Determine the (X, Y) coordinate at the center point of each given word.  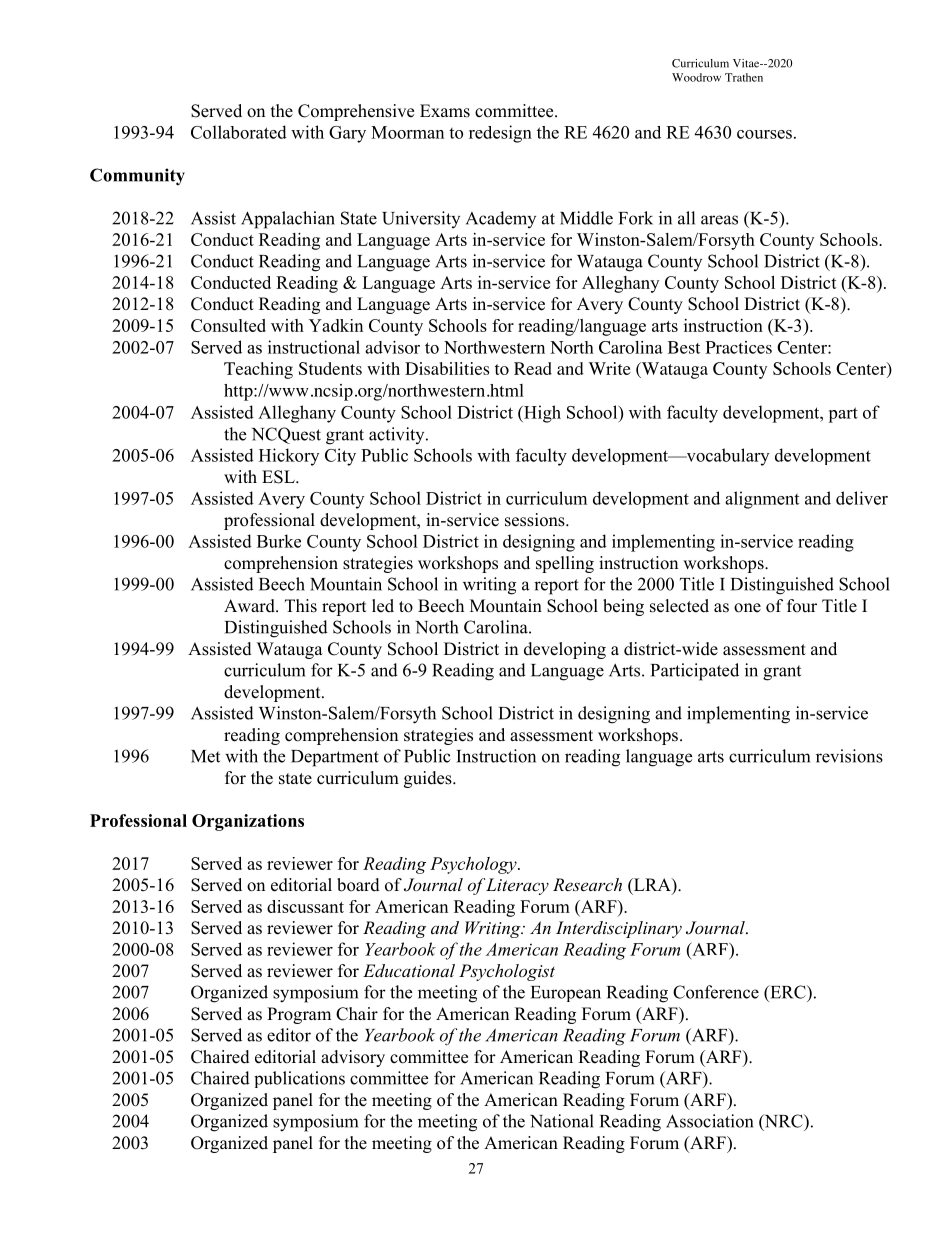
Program (299, 1015)
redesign (500, 134)
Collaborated (239, 132)
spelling (565, 564)
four (802, 606)
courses (764, 134)
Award (250, 606)
